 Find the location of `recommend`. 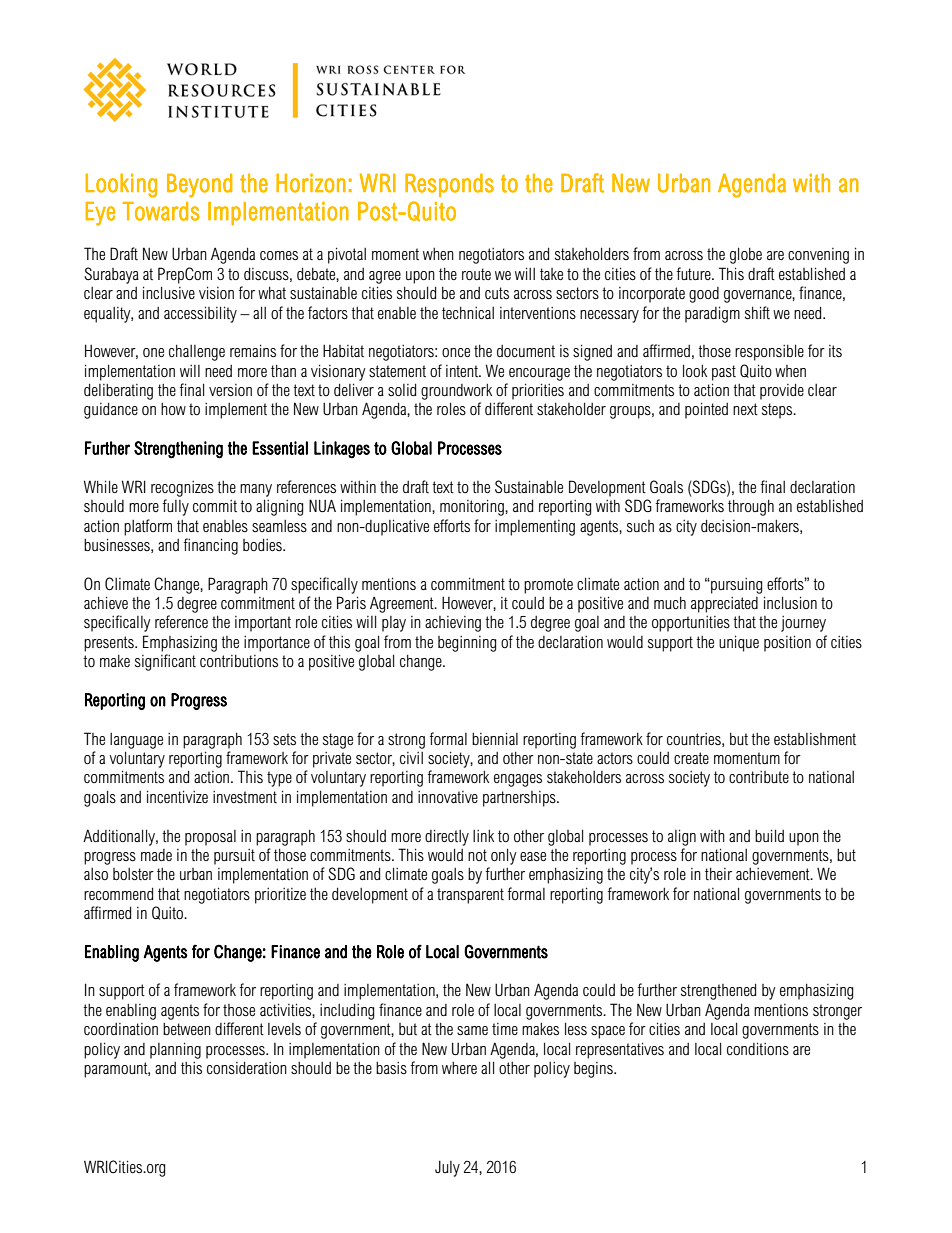

recommend is located at coordinates (118, 893).
